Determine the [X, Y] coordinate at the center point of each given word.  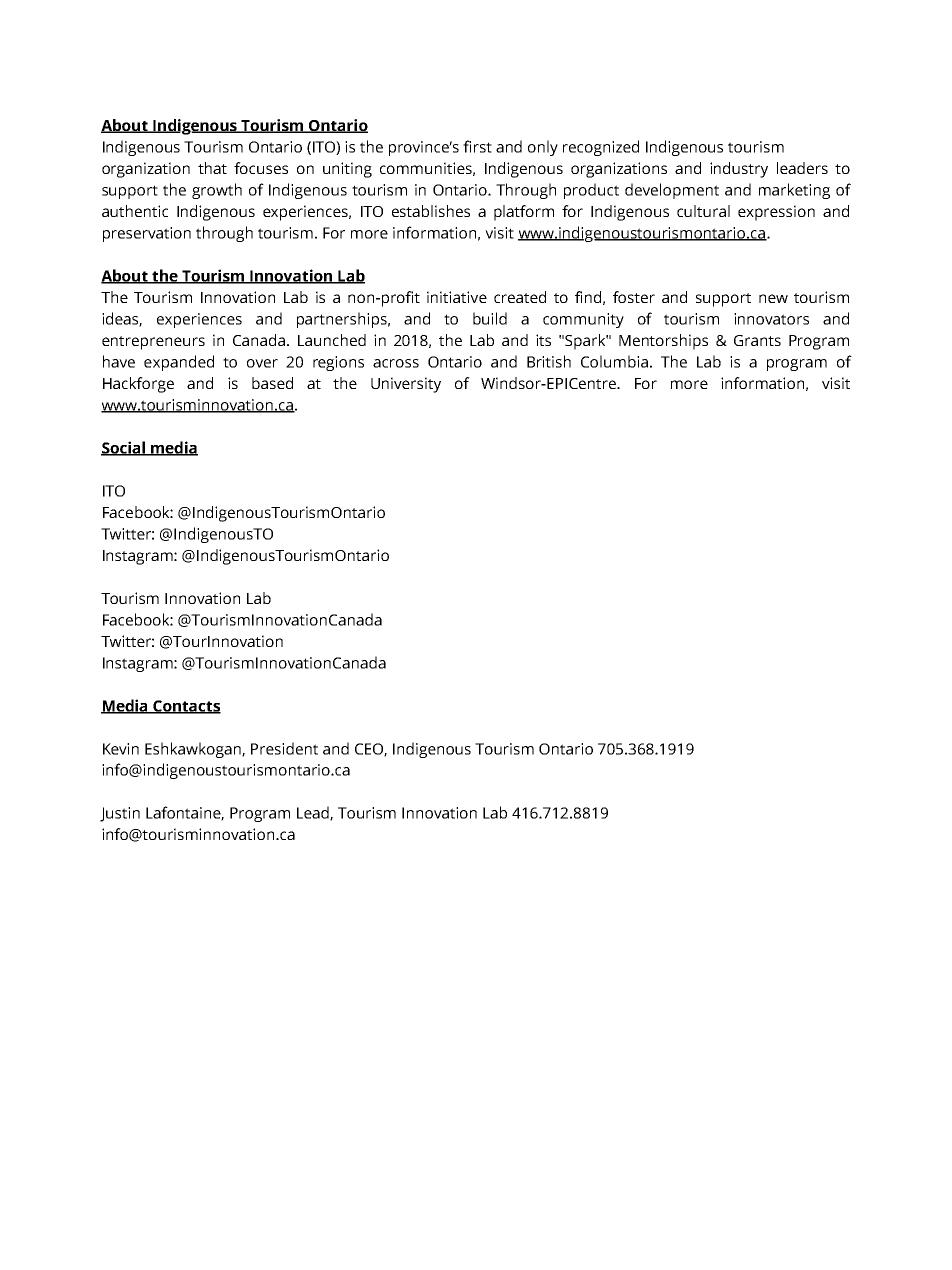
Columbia [614, 361]
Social [124, 448]
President [284, 748]
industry [739, 170]
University [406, 385]
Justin [120, 814]
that [212, 168]
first [477, 146]
